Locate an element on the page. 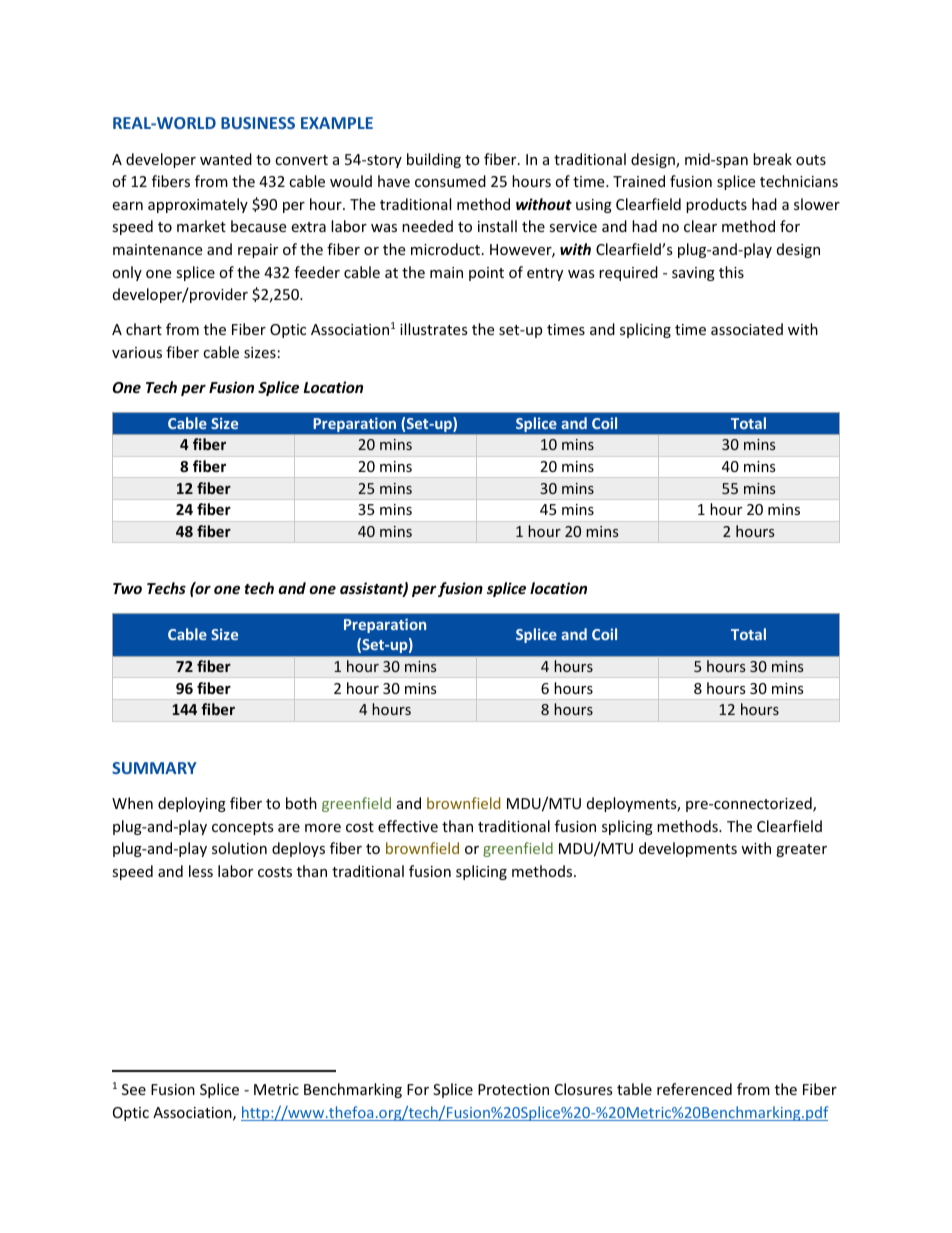 The width and height of the image is (952, 1233). See is located at coordinates (134, 1089).
